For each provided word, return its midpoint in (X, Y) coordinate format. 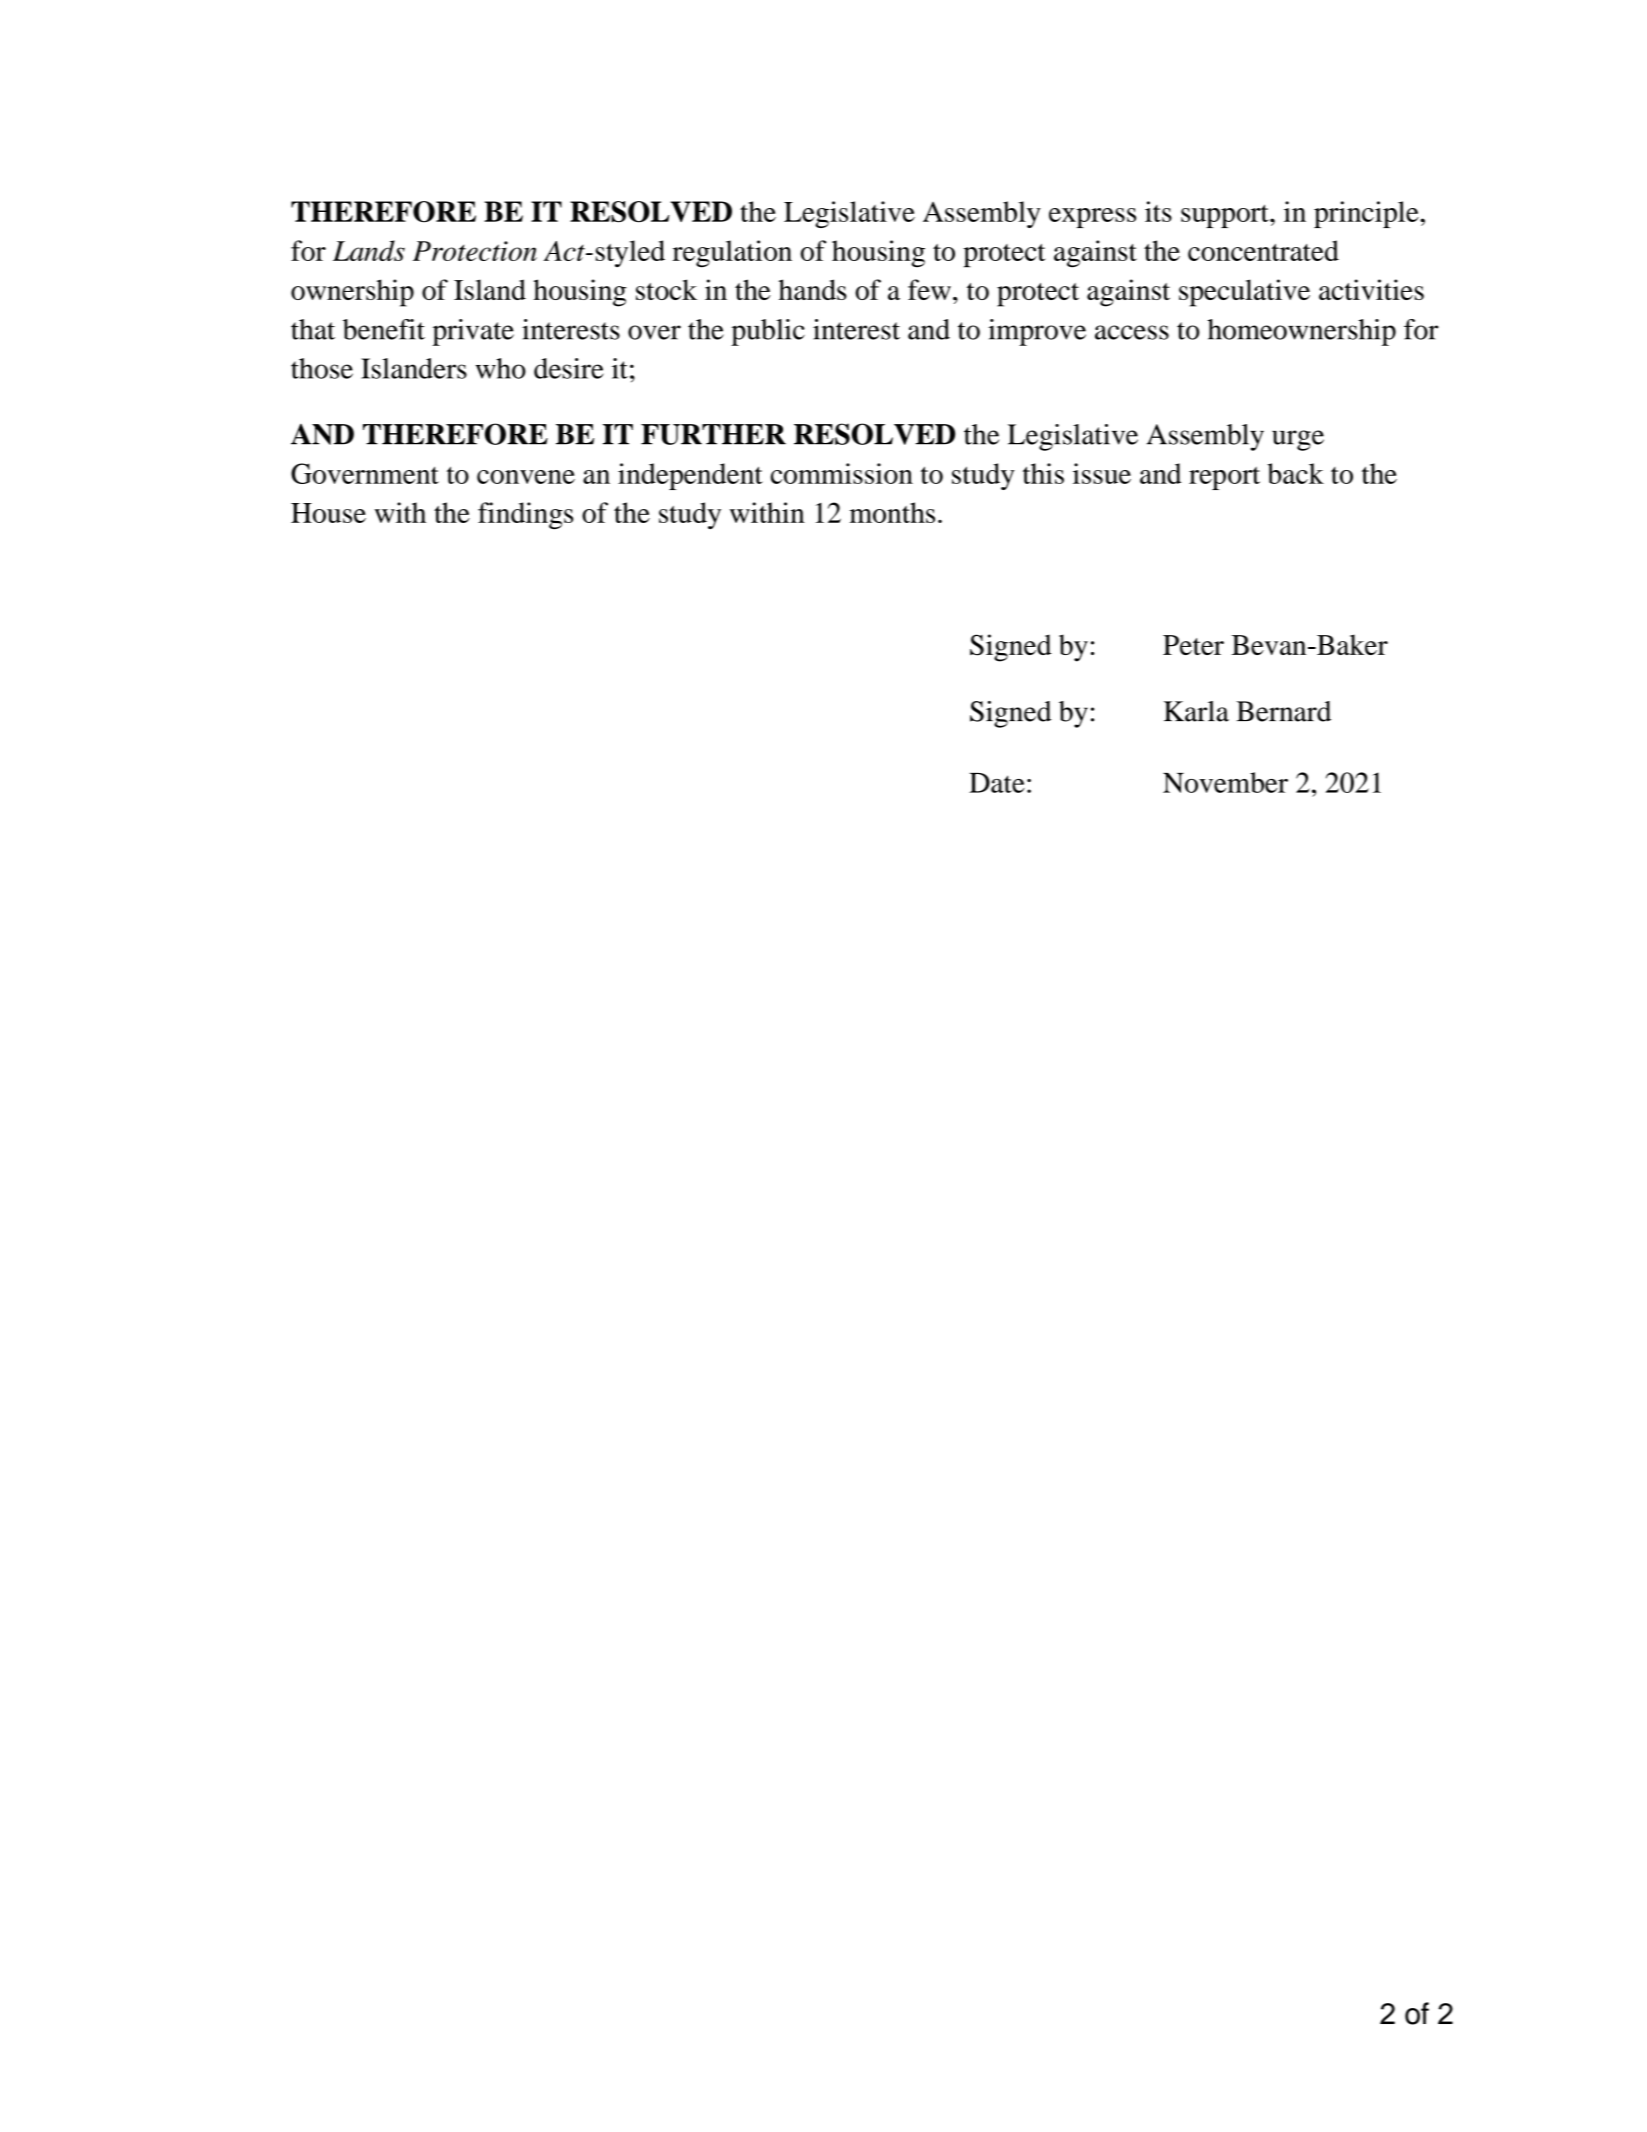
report (1224, 478)
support (1226, 216)
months (892, 512)
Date (997, 783)
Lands (369, 250)
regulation (732, 254)
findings (525, 515)
